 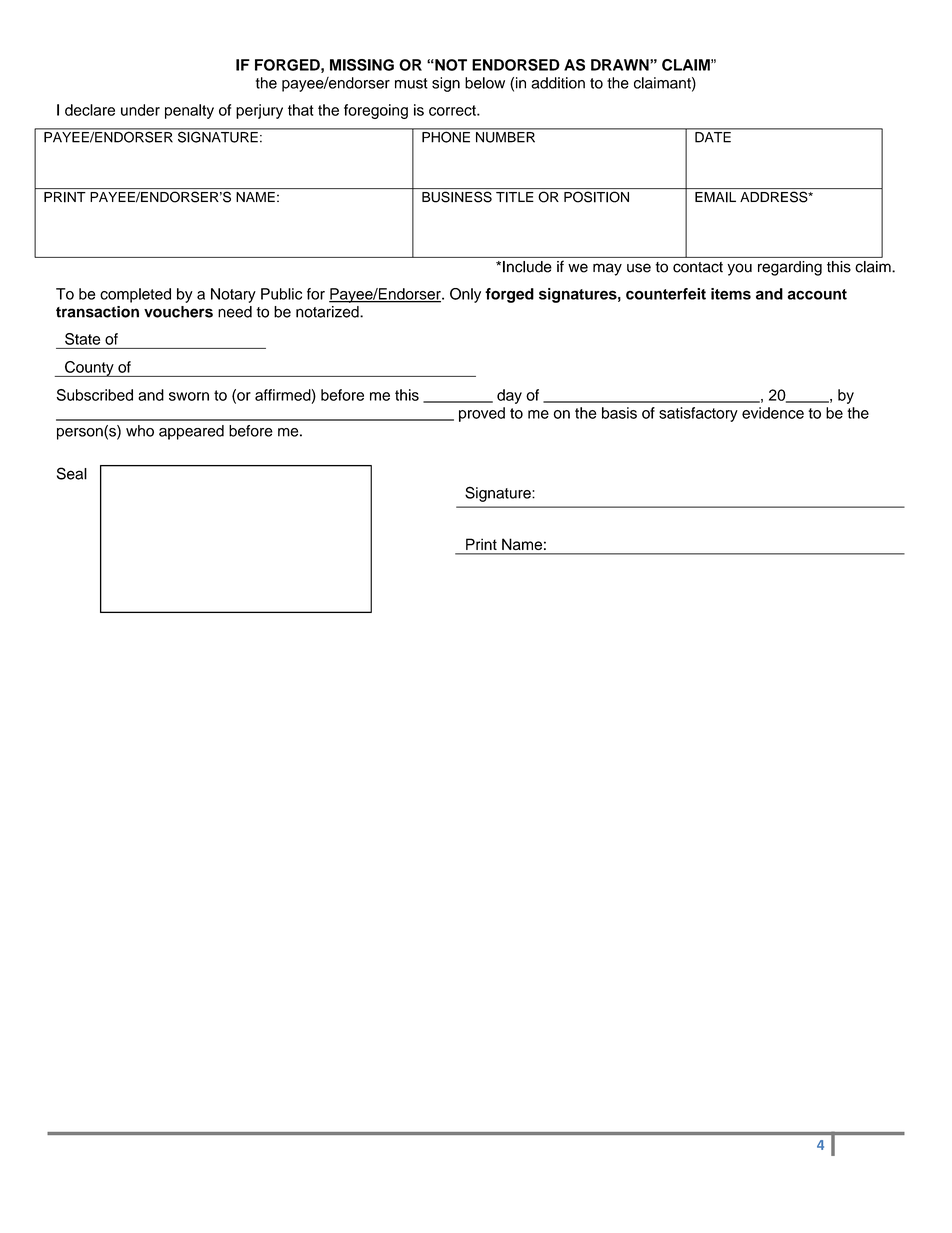 I want to click on under, so click(x=140, y=110).
